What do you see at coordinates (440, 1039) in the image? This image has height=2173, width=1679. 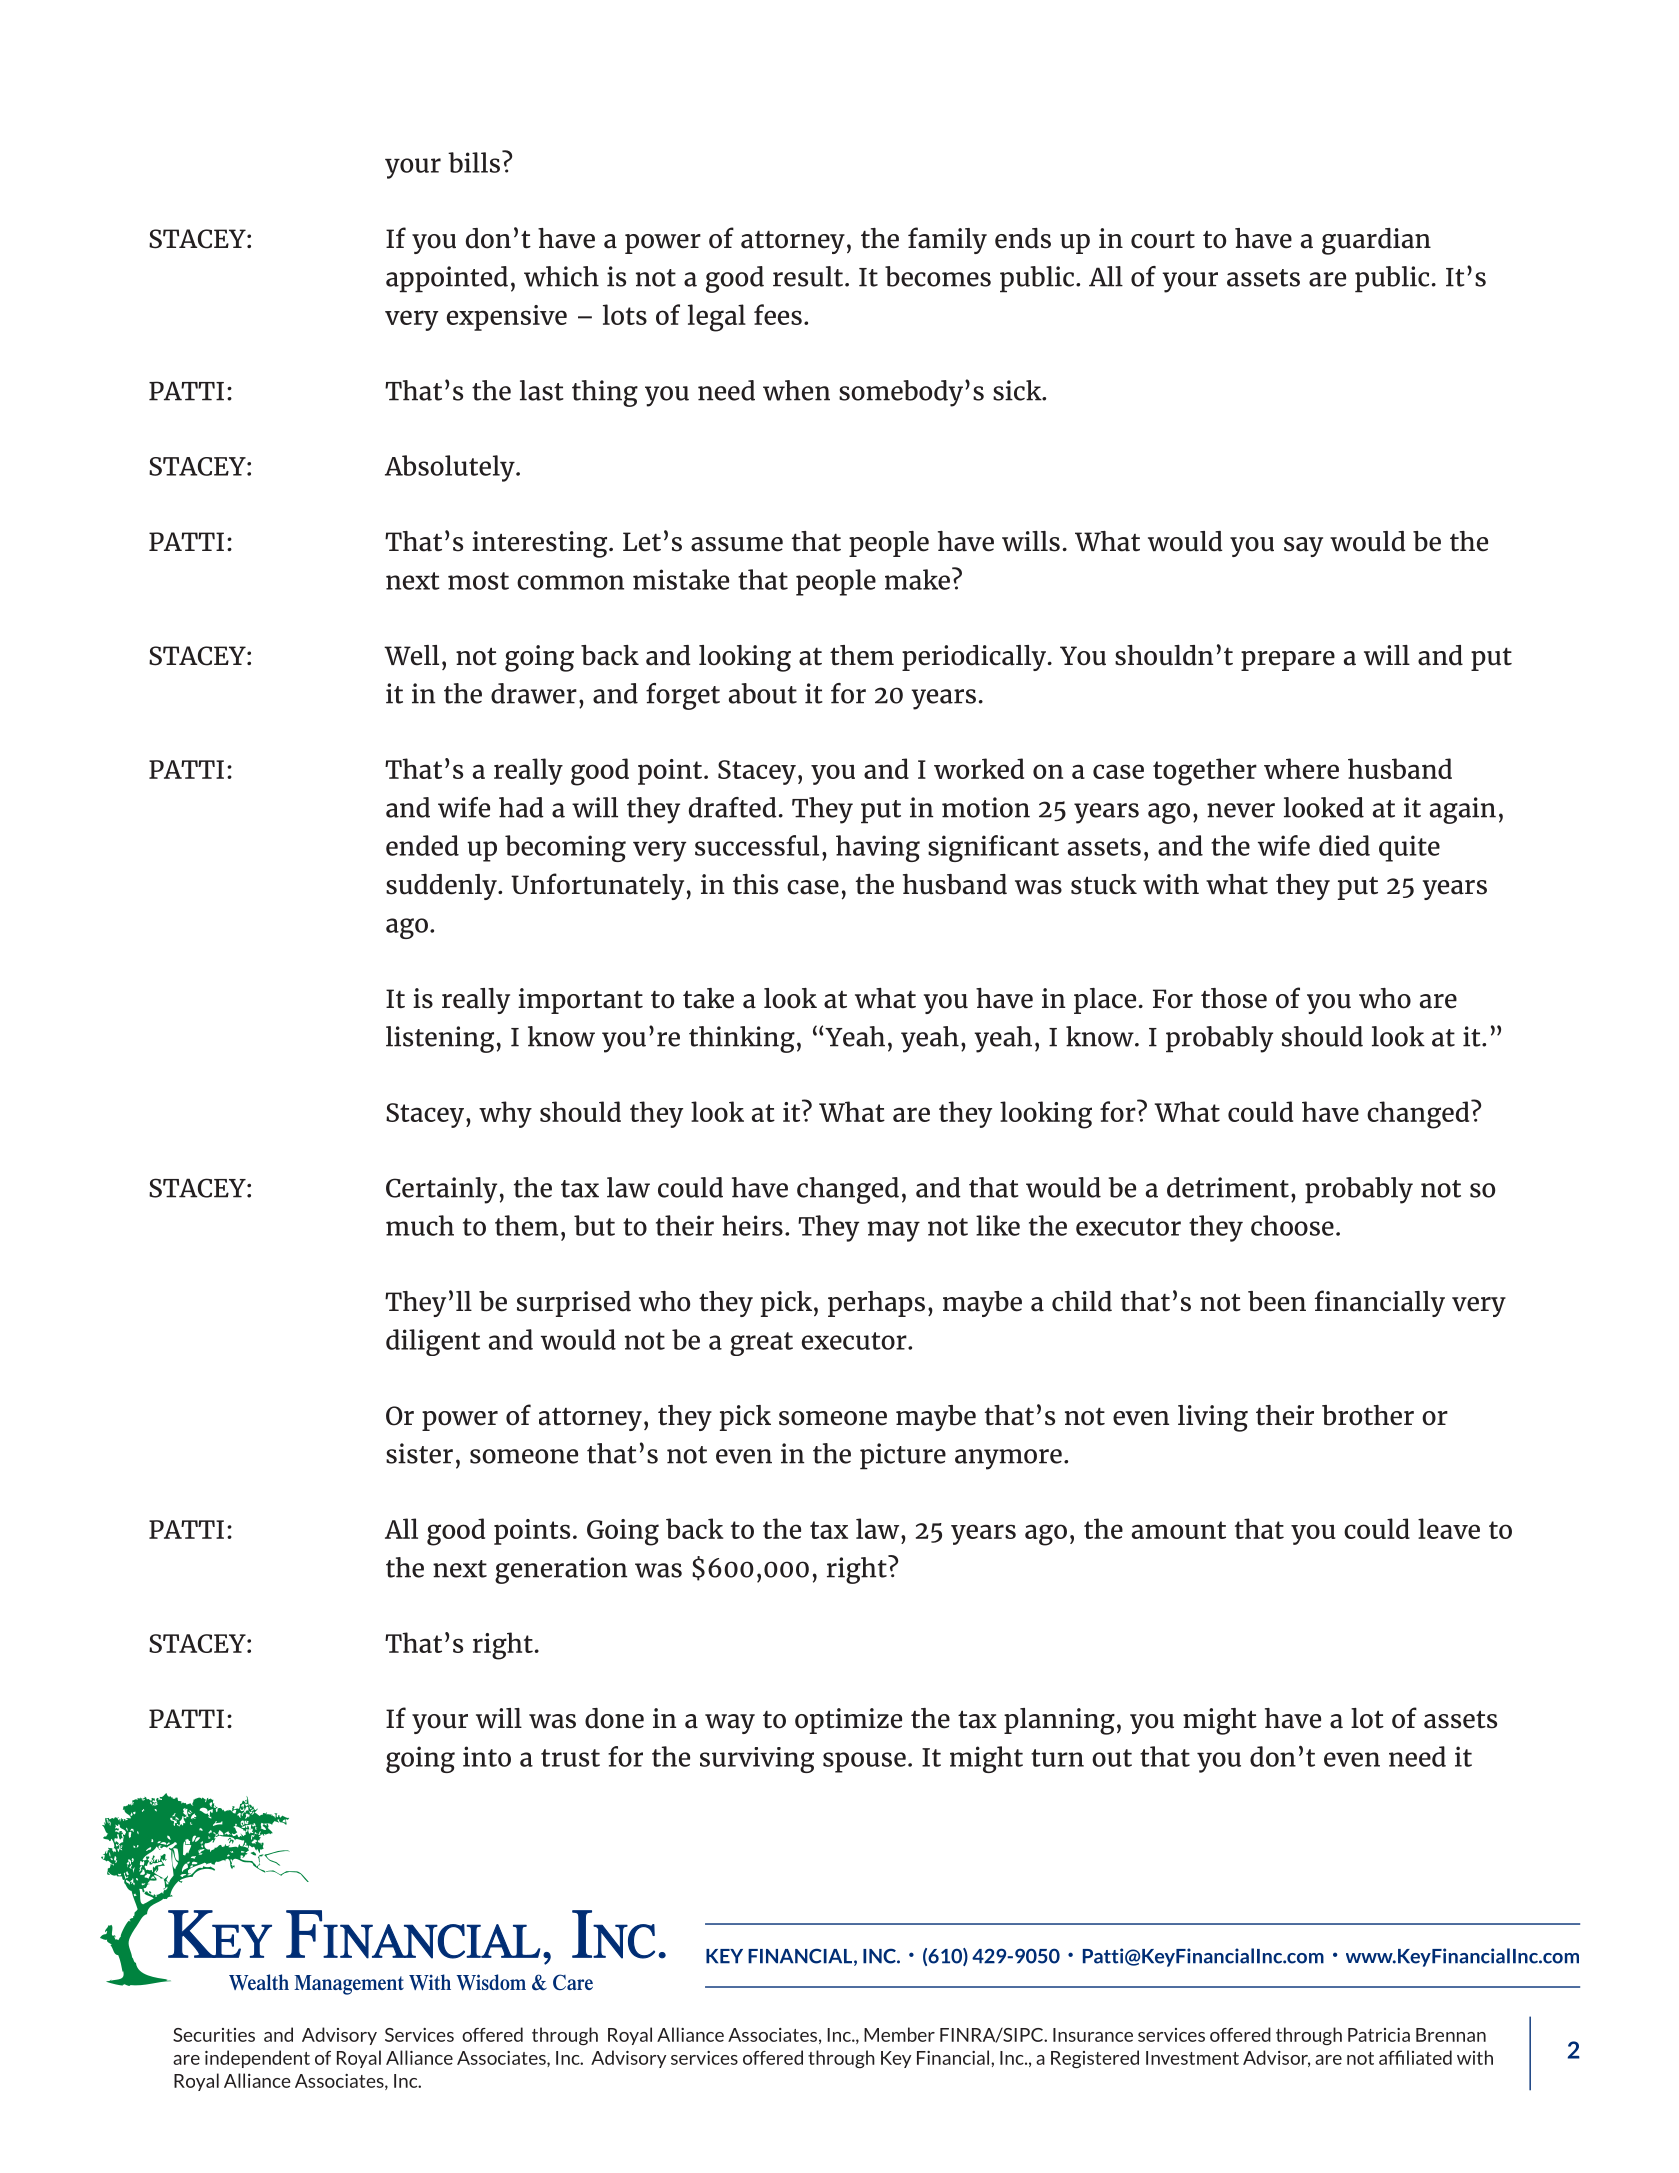 I see `listening` at bounding box center [440, 1039].
